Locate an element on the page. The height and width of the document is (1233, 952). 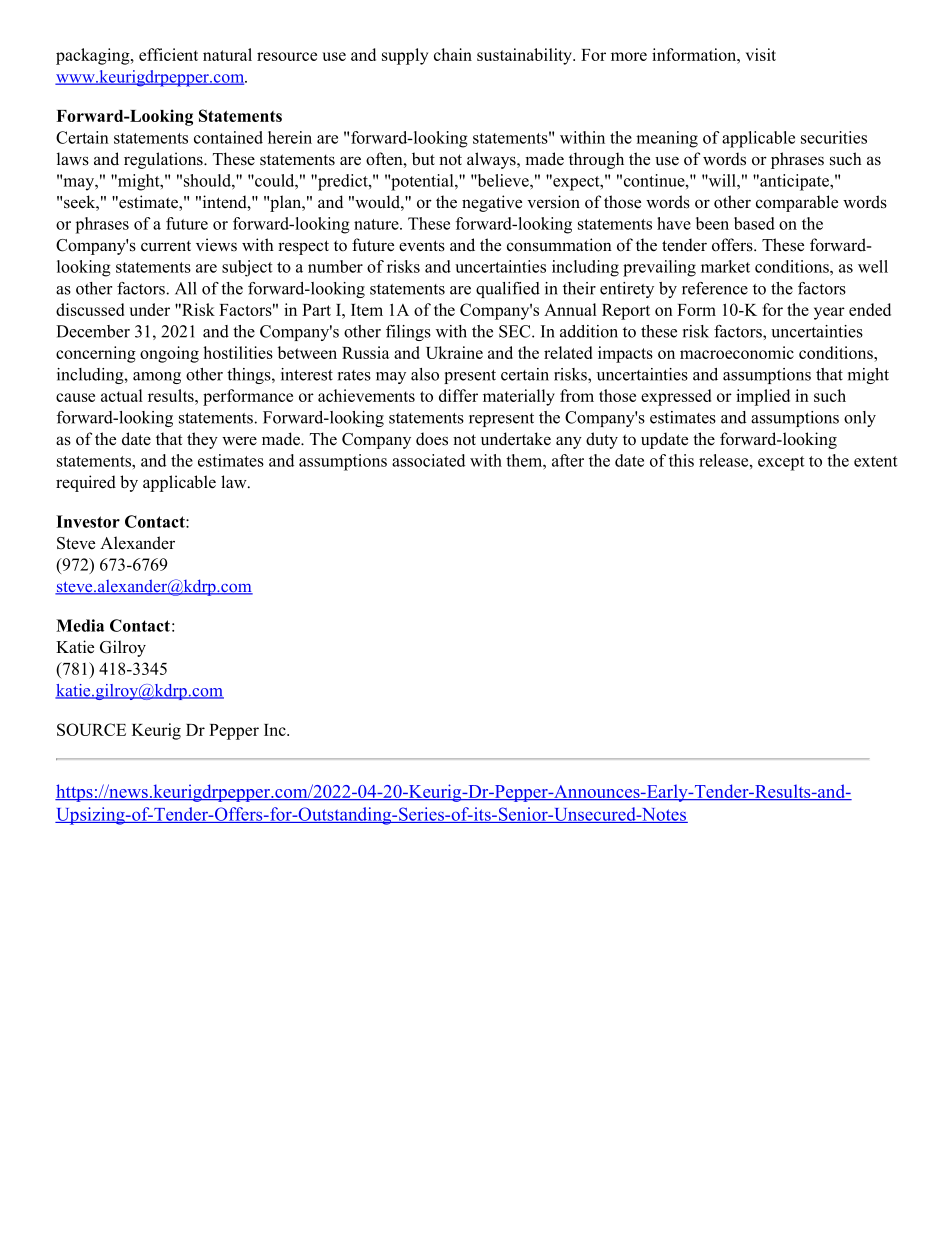
after is located at coordinates (568, 460).
